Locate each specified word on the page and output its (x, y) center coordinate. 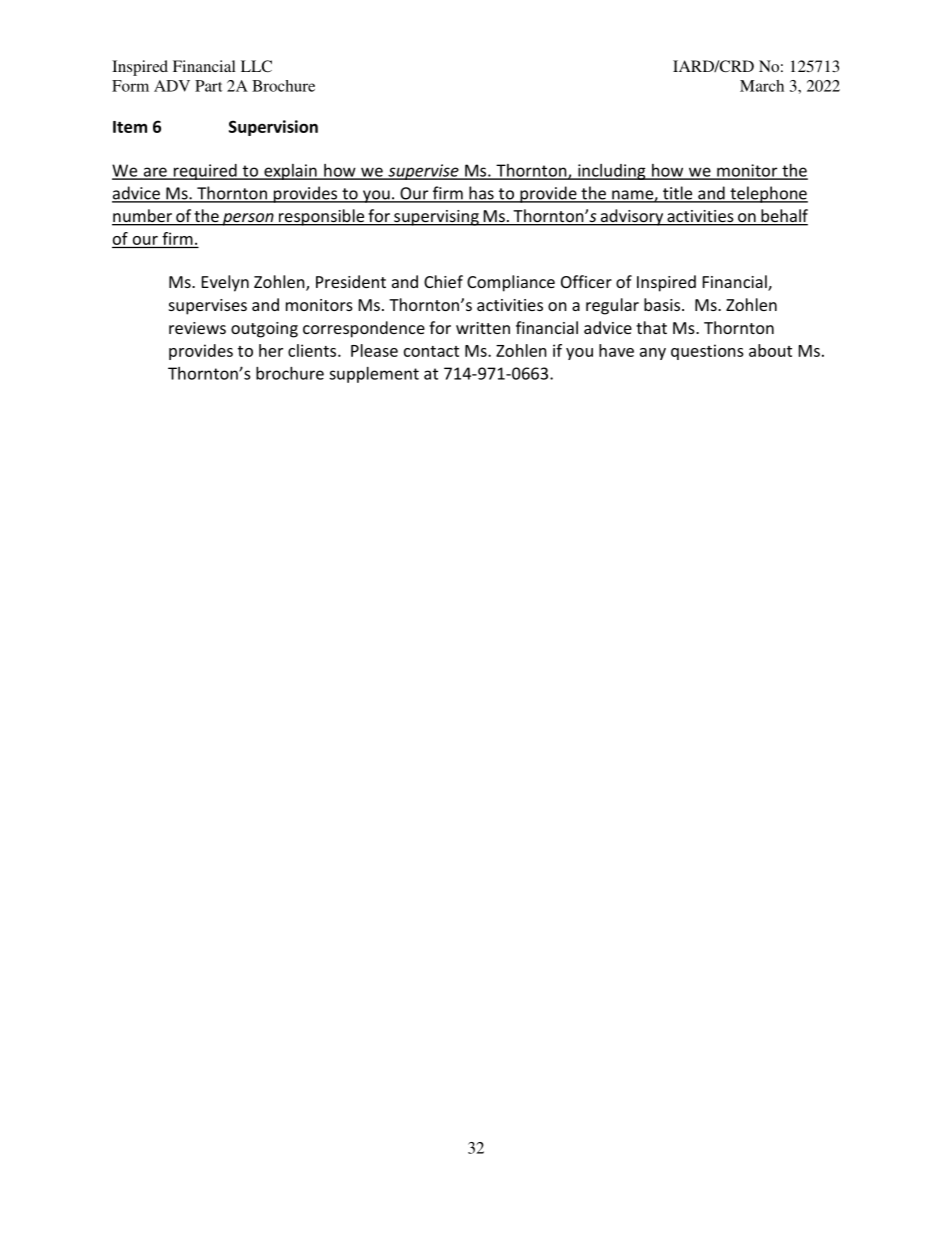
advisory (632, 217)
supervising (436, 218)
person (248, 219)
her (271, 350)
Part (209, 86)
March (762, 86)
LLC (256, 66)
